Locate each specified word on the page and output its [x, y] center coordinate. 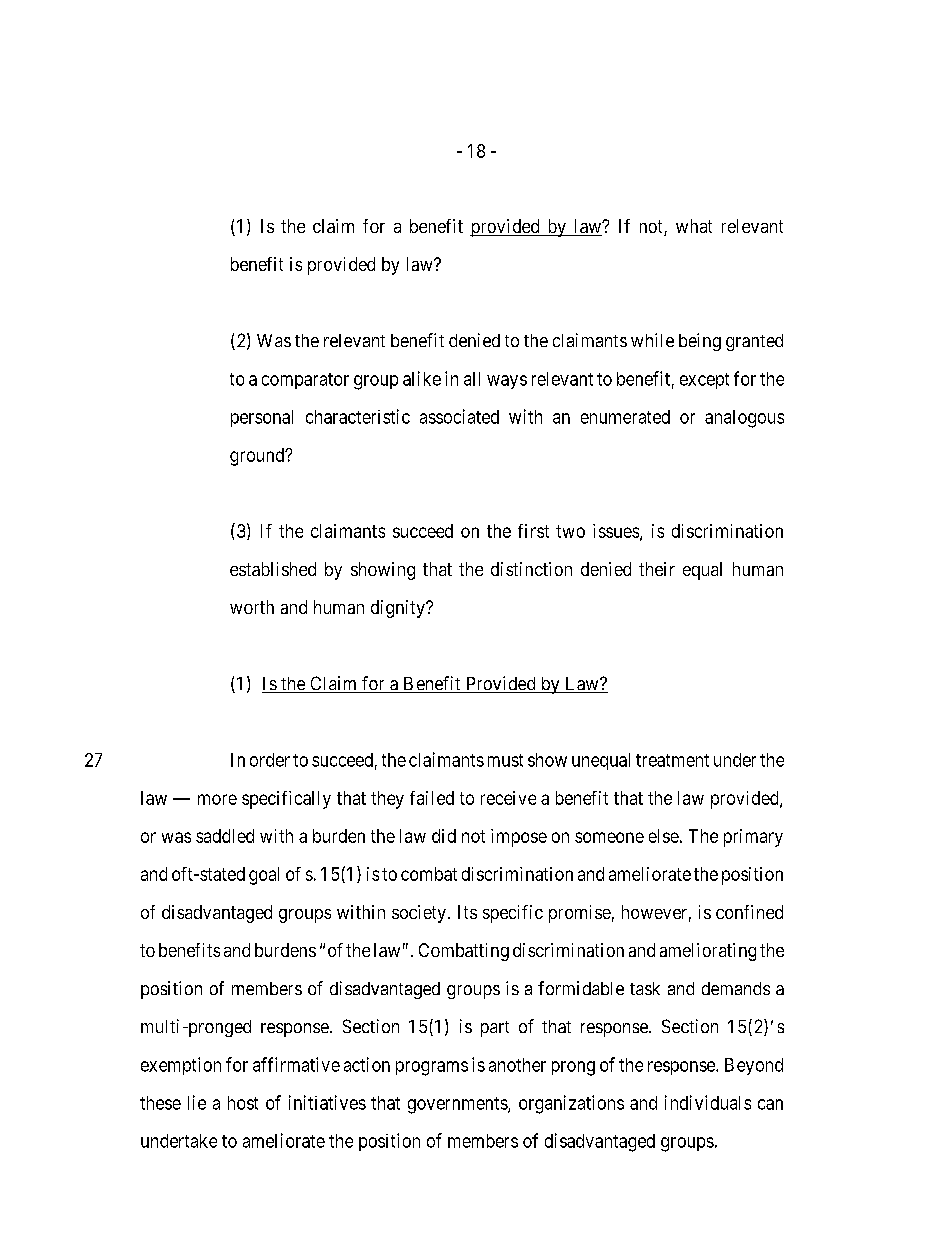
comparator [305, 381]
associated [459, 416]
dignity [399, 609]
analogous [744, 419]
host [243, 1103]
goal [264, 876]
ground [258, 457]
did [444, 836]
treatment [672, 760]
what [694, 226]
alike [422, 378]
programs [432, 1068]
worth [252, 607]
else [664, 836]
